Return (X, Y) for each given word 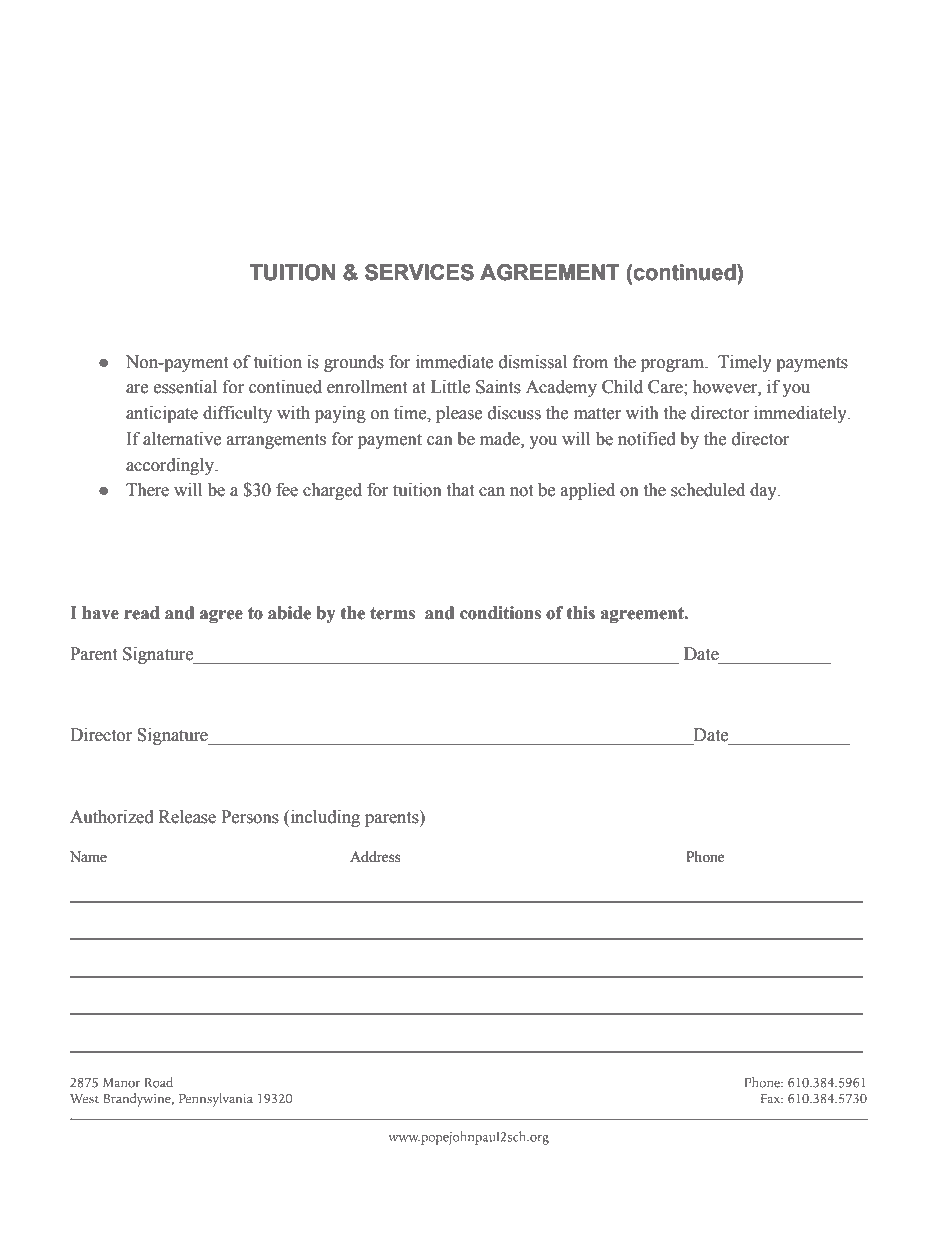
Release (187, 817)
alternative (182, 439)
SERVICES (419, 272)
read (142, 613)
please (459, 414)
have (100, 613)
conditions (500, 613)
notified (647, 439)
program (674, 365)
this (581, 613)
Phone (705, 857)
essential (185, 387)
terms (392, 613)
